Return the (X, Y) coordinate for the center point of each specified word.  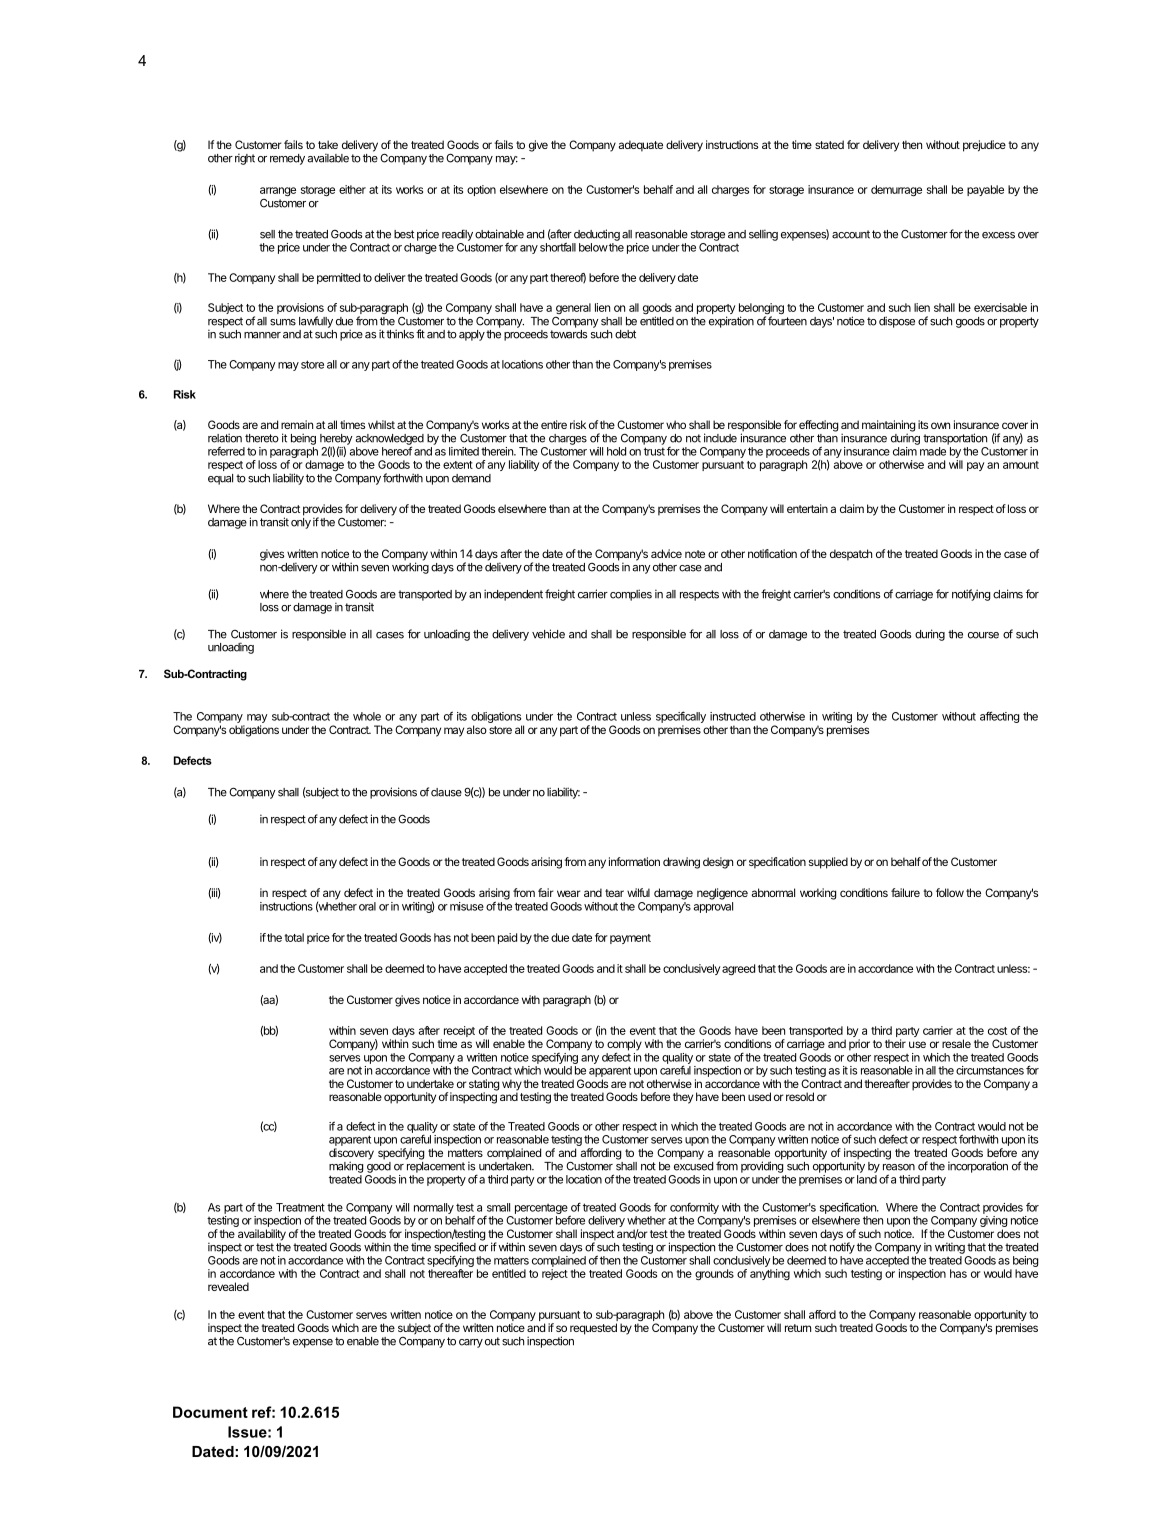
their (895, 1043)
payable (985, 190)
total (294, 937)
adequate (641, 146)
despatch (851, 555)
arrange (278, 192)
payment (630, 939)
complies (631, 595)
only (301, 522)
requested (593, 1329)
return (798, 1328)
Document (210, 1412)
